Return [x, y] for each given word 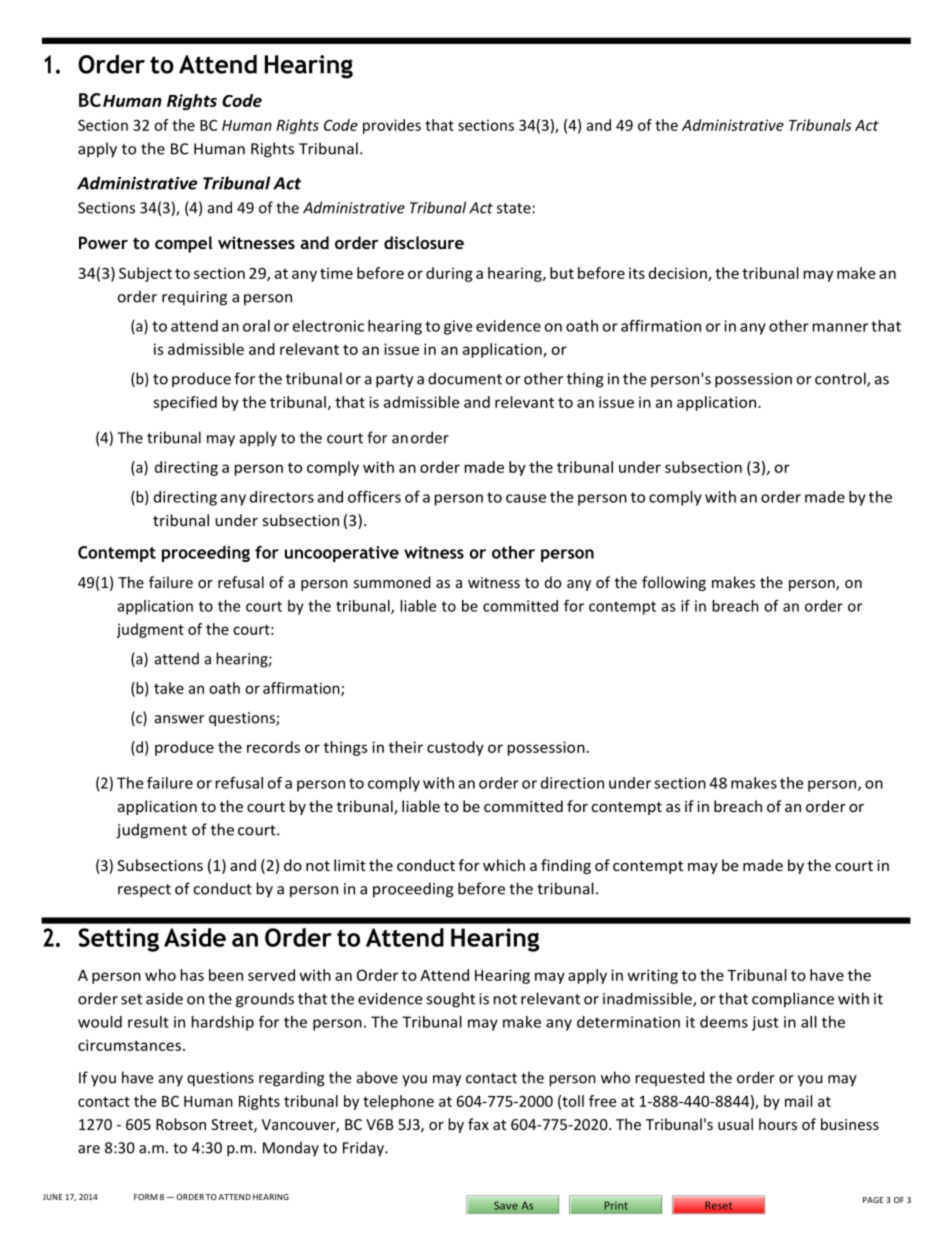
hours [778, 1124]
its [637, 273]
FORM [146, 1197]
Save [506, 1205]
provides [392, 126]
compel [183, 244]
